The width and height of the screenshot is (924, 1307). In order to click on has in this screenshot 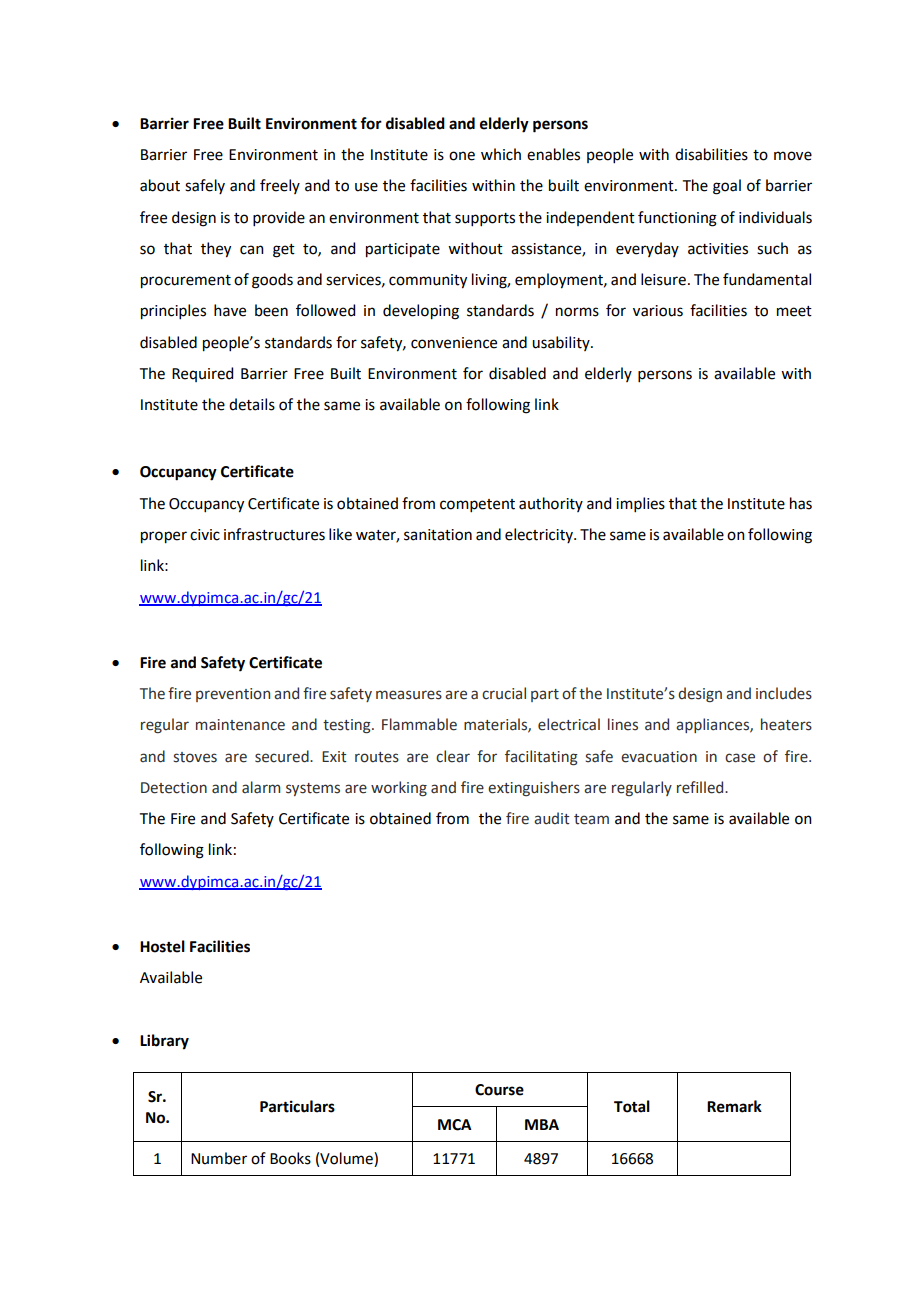, I will do `click(801, 503)`.
